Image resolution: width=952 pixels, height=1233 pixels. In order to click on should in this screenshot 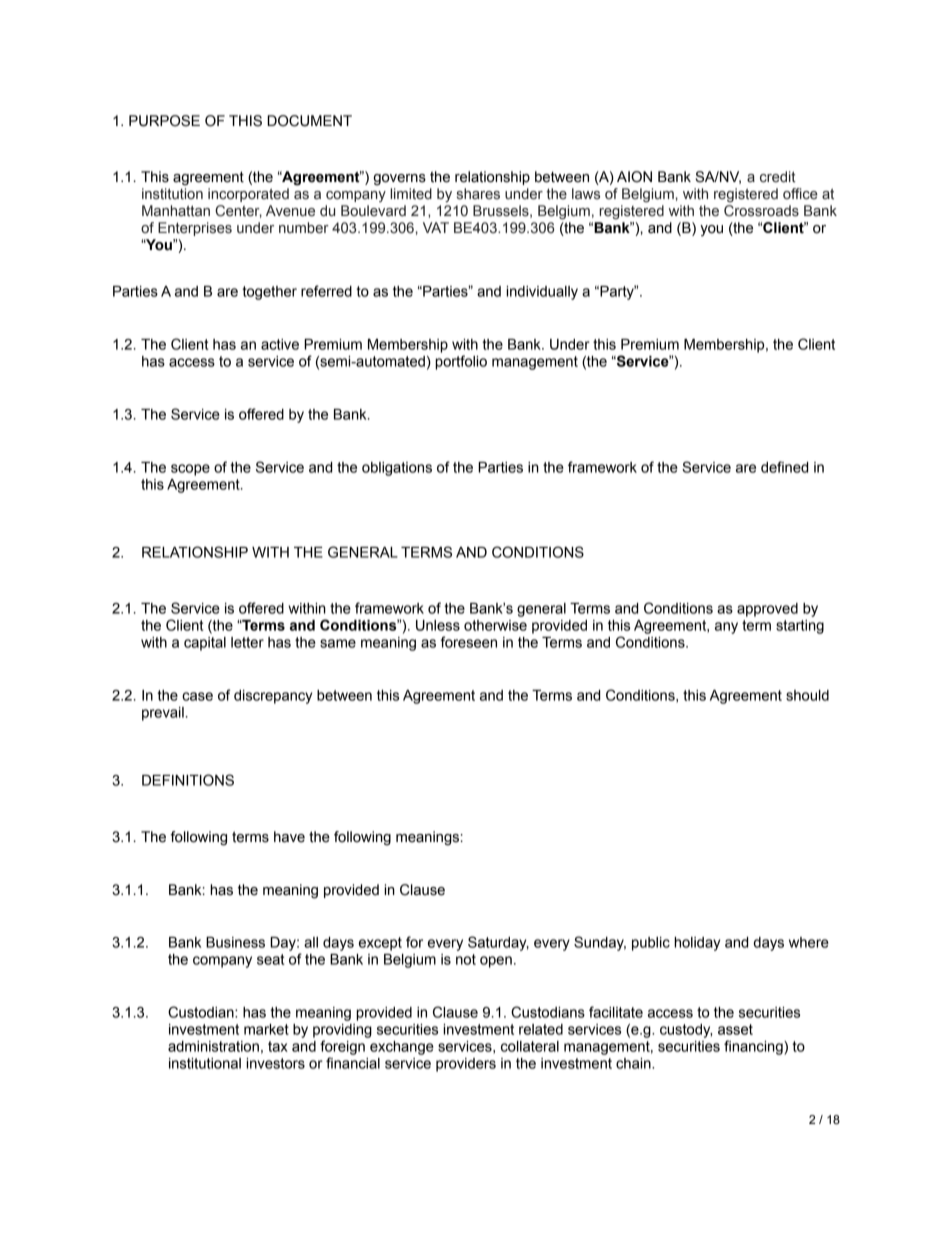, I will do `click(807, 695)`.
